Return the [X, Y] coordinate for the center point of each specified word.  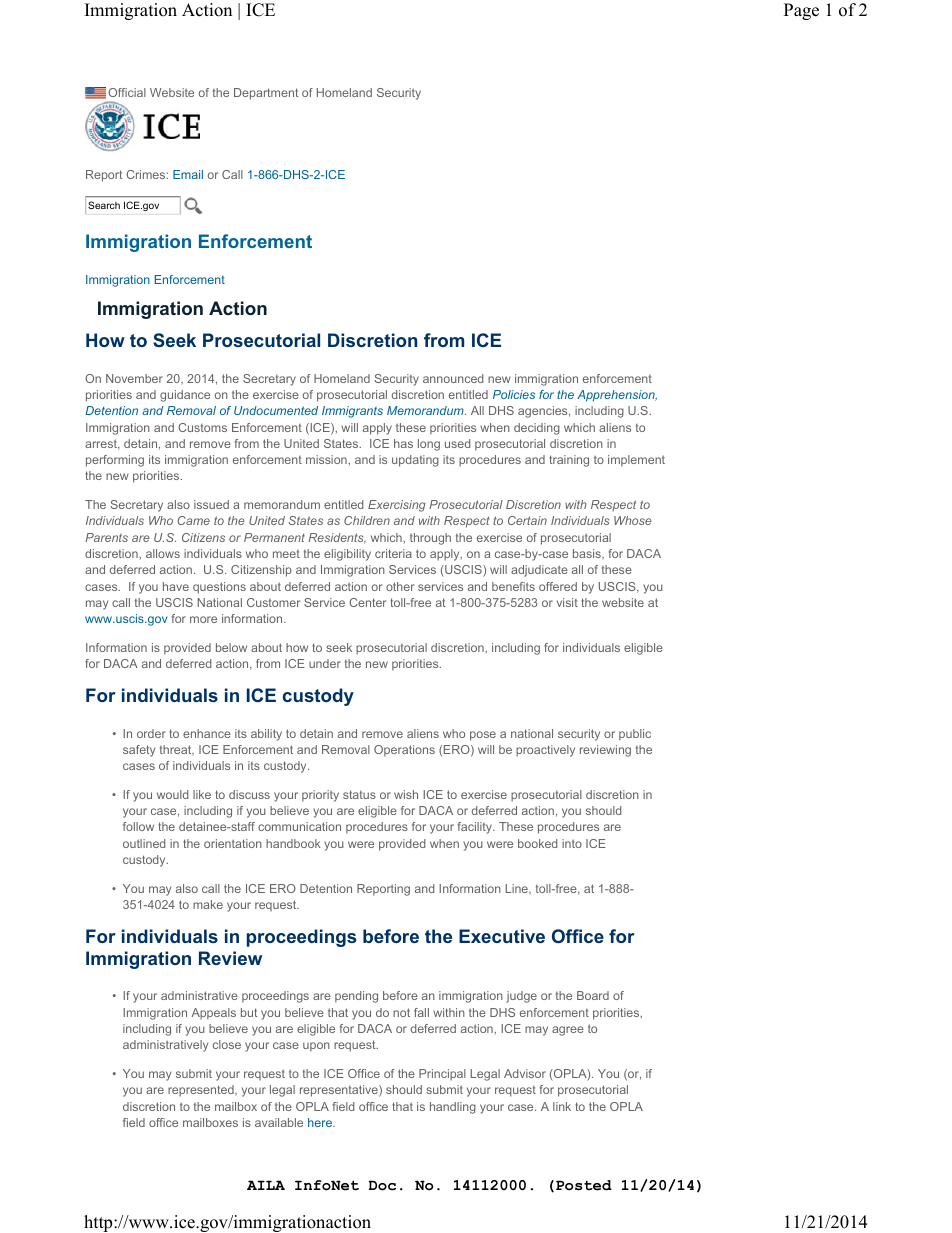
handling [453, 1108]
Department [266, 94]
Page [801, 11]
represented [202, 1091]
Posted [584, 1185]
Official [127, 92]
